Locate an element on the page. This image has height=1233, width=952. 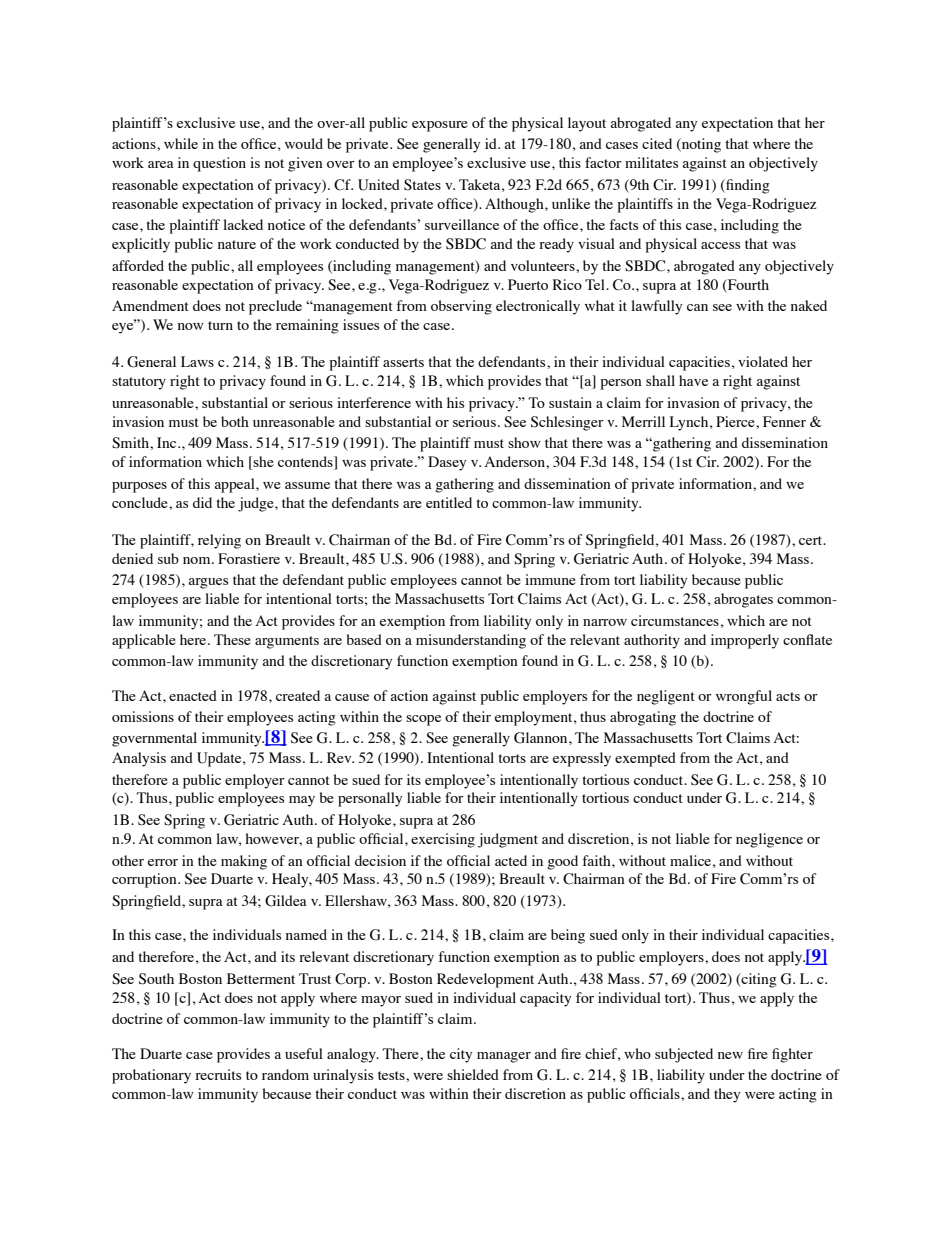
exposure is located at coordinates (440, 126).
